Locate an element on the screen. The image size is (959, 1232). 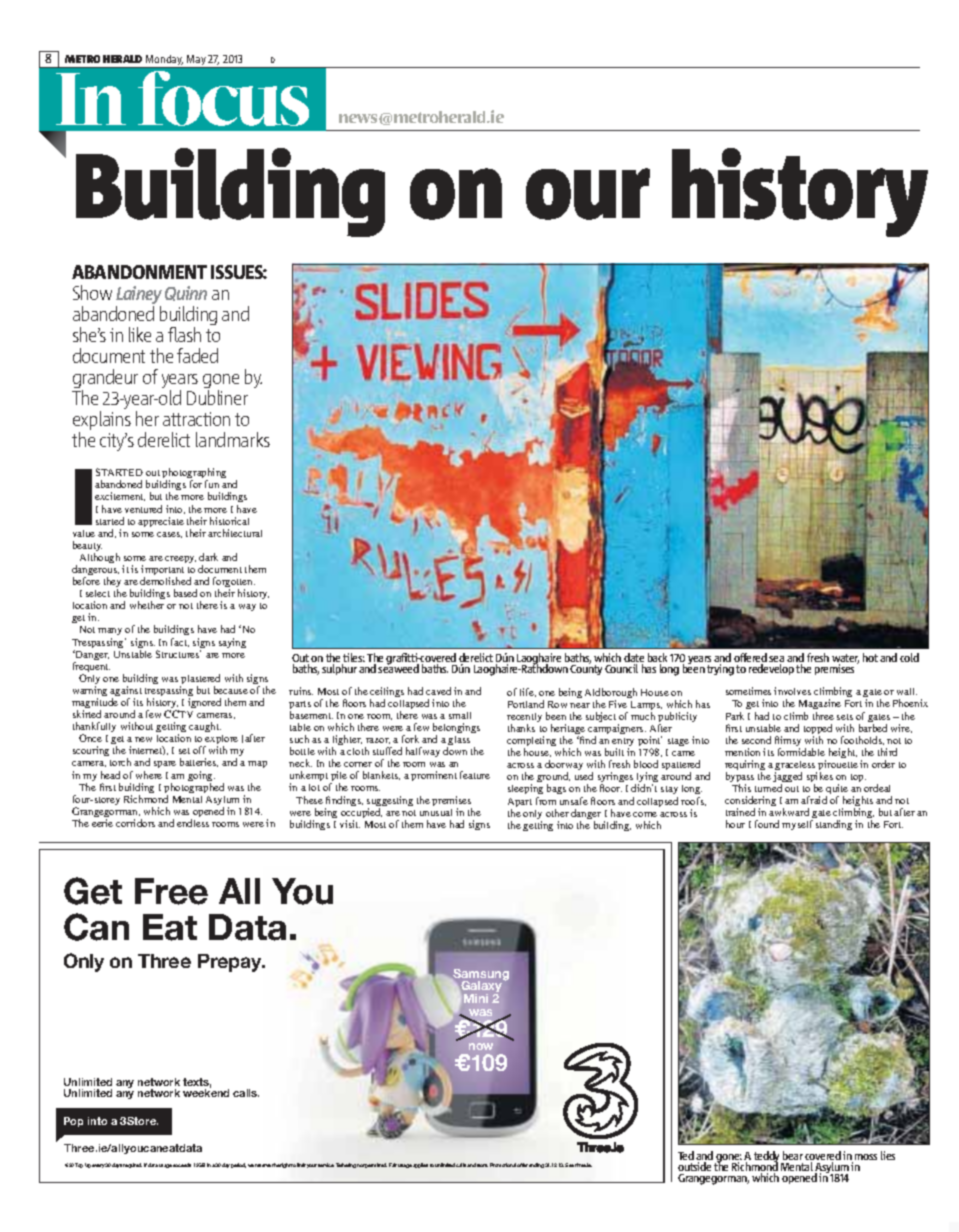
focus is located at coordinates (223, 98).
